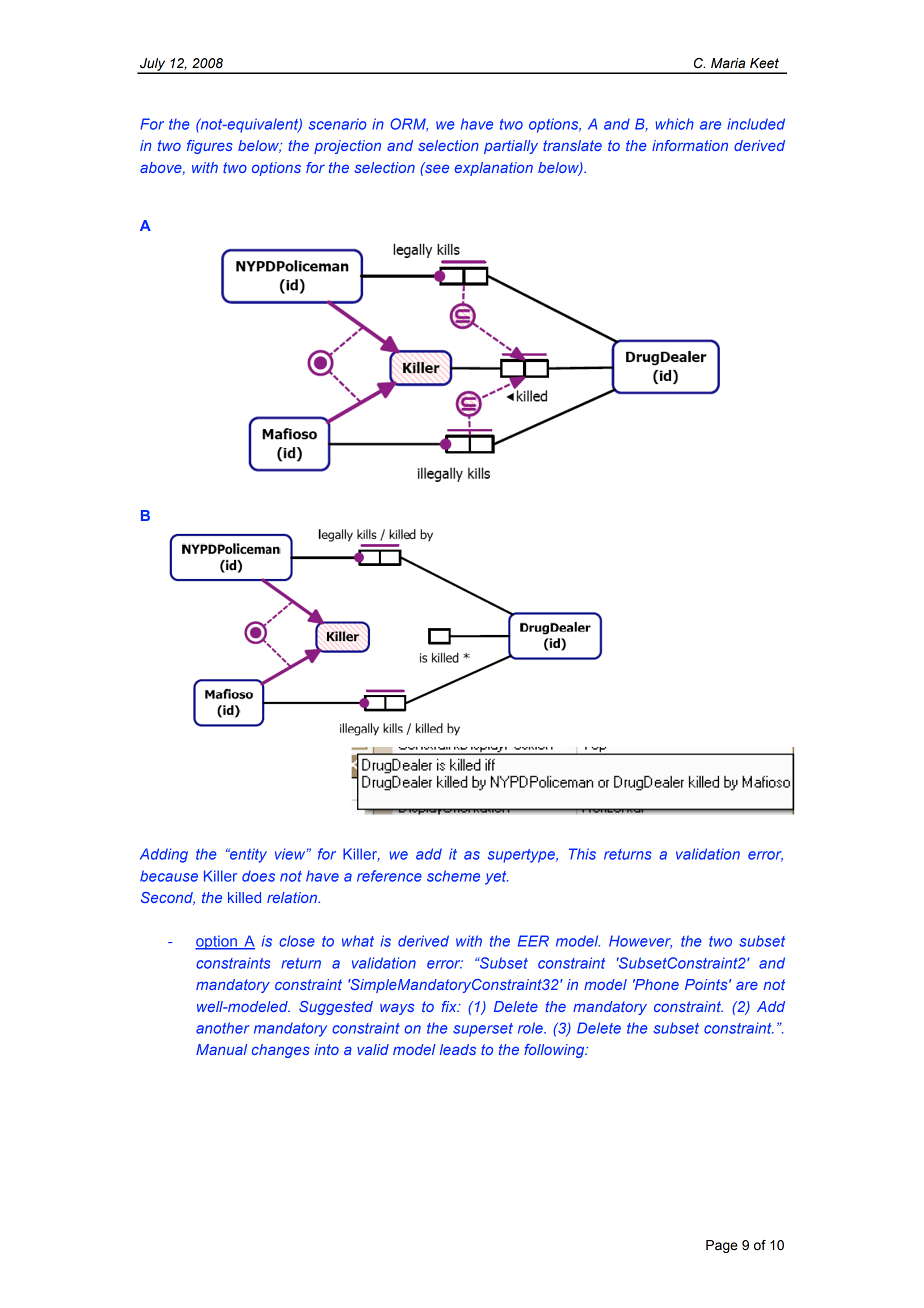 The image size is (924, 1308). Describe the element at coordinates (722, 1246) in the page. I see `Page` at that location.
